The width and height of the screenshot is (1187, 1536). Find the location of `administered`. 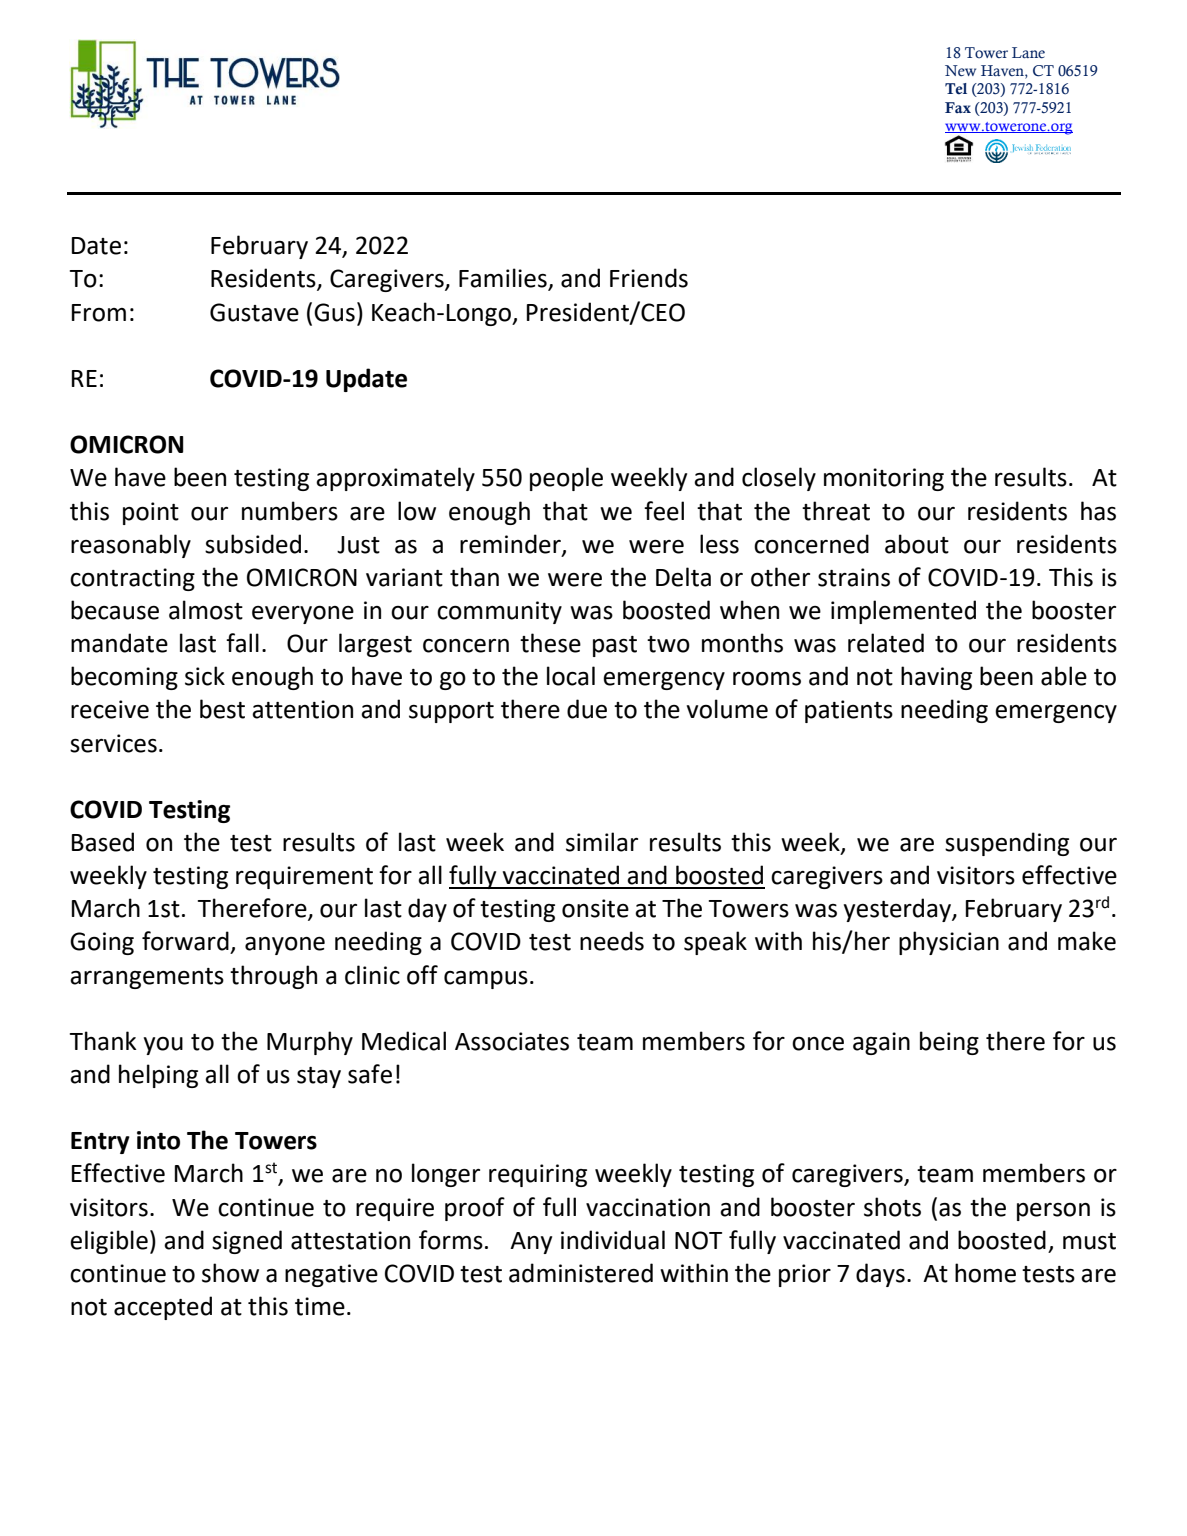

administered is located at coordinates (581, 1273).
